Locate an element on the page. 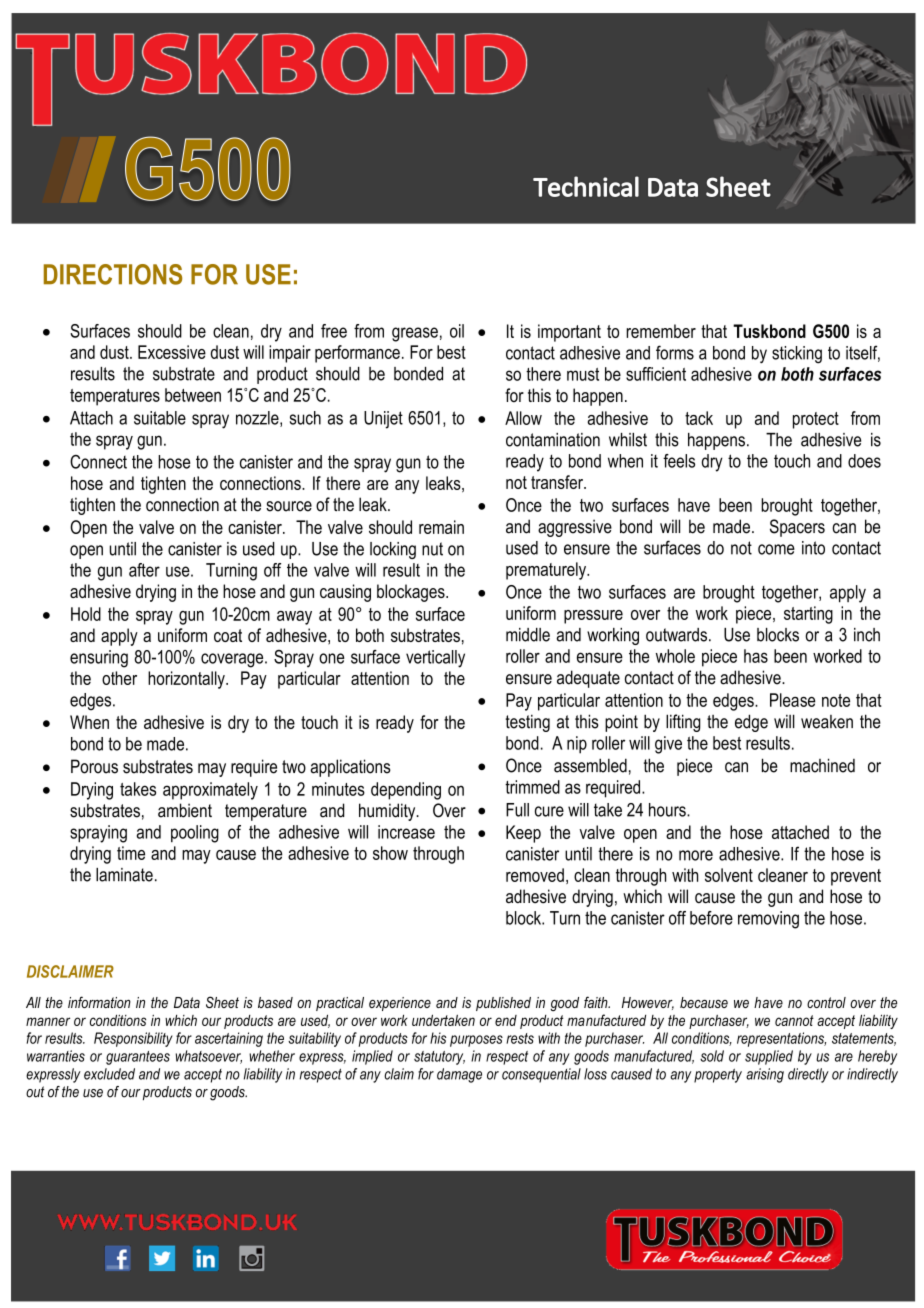 The height and width of the image is (1308, 924). guarantees is located at coordinates (138, 1058).
